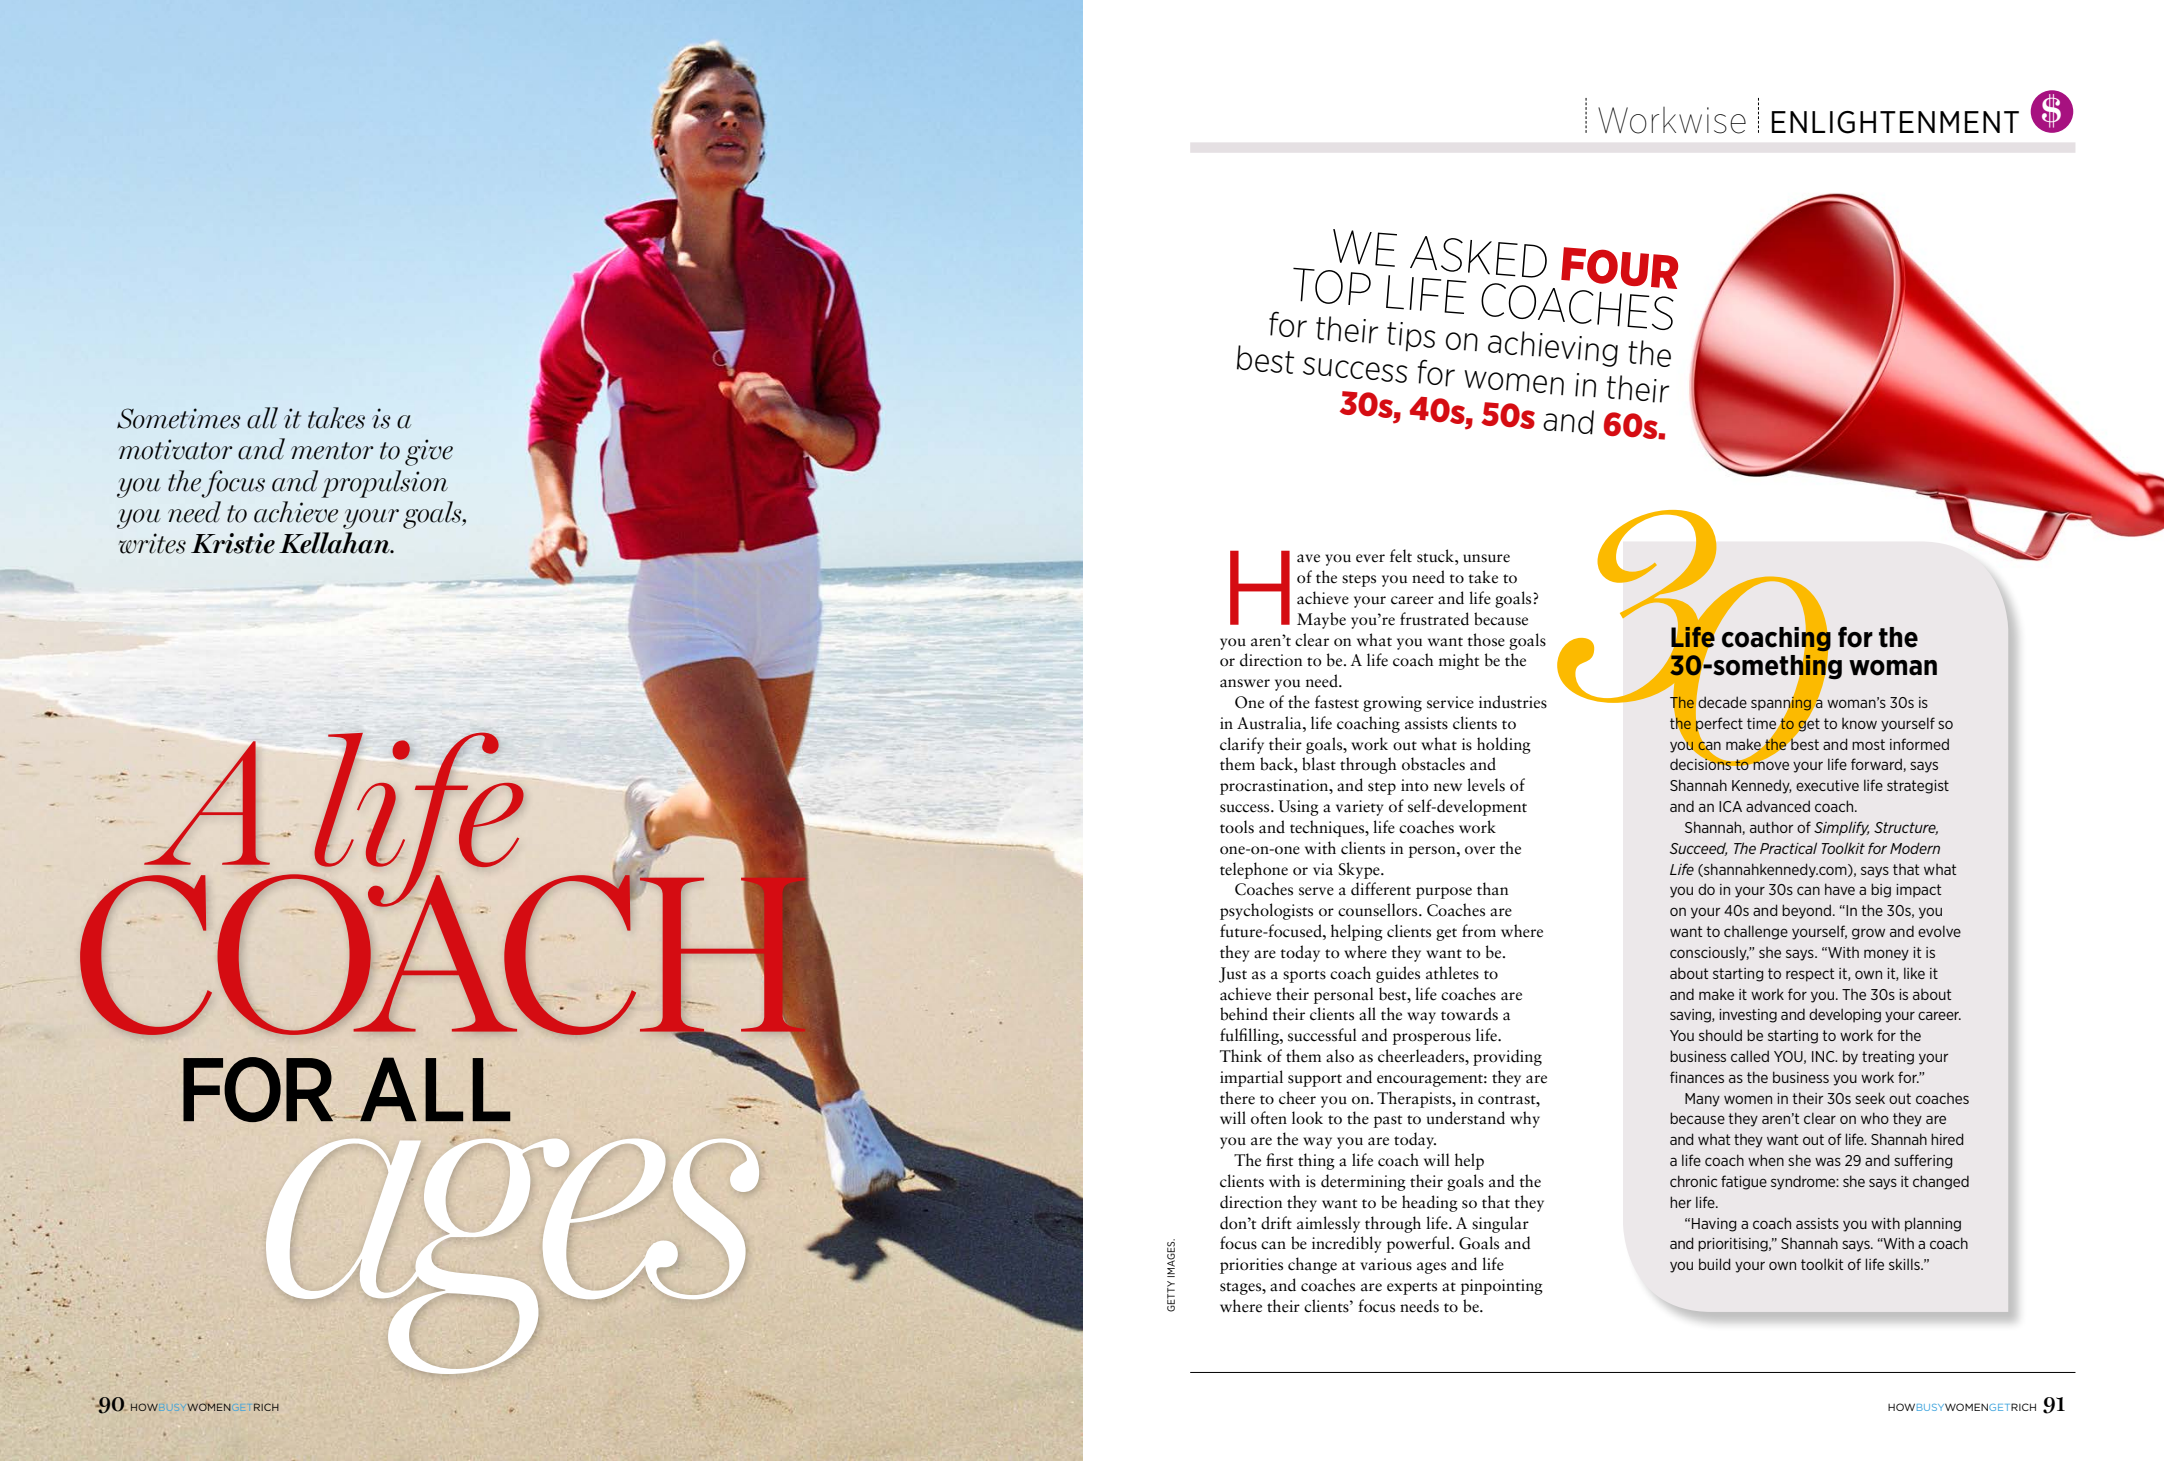 The height and width of the screenshot is (1461, 2164). I want to click on industries, so click(1513, 702).
